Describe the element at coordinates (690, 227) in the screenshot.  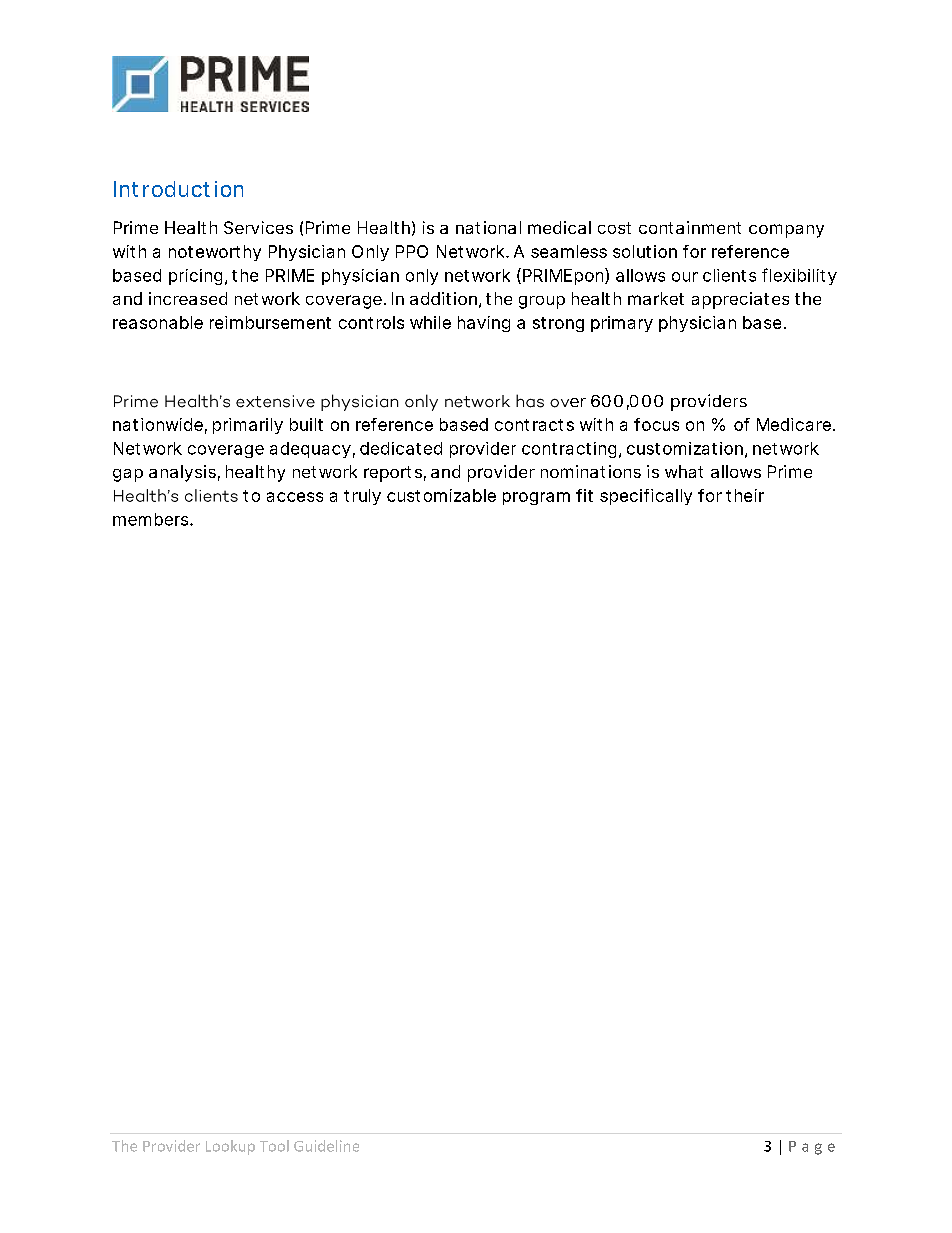
I see `containment` at that location.
